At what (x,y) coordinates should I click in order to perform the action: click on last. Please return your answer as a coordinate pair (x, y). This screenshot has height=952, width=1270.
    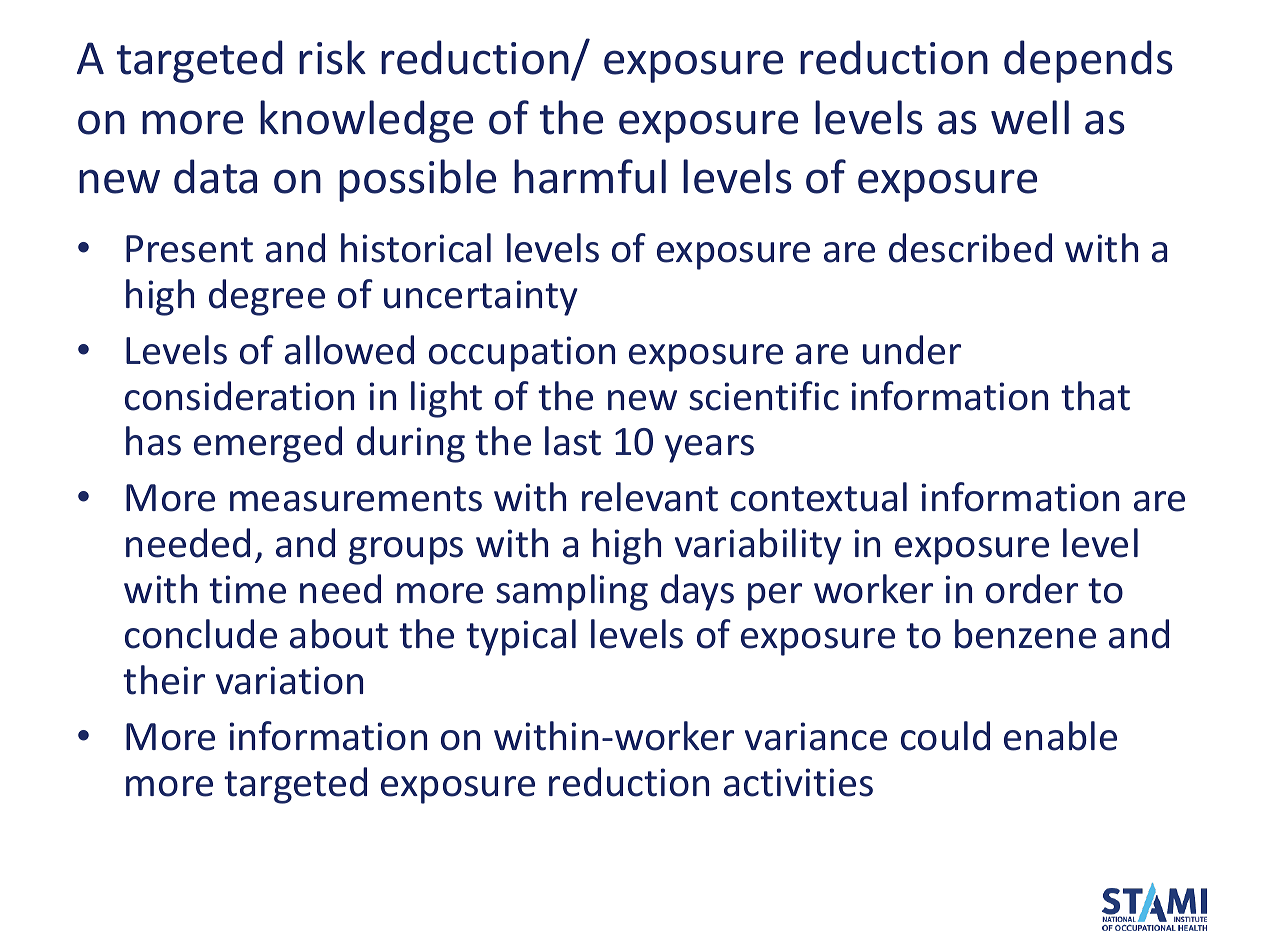
    Looking at the image, I should click on (573, 441).
